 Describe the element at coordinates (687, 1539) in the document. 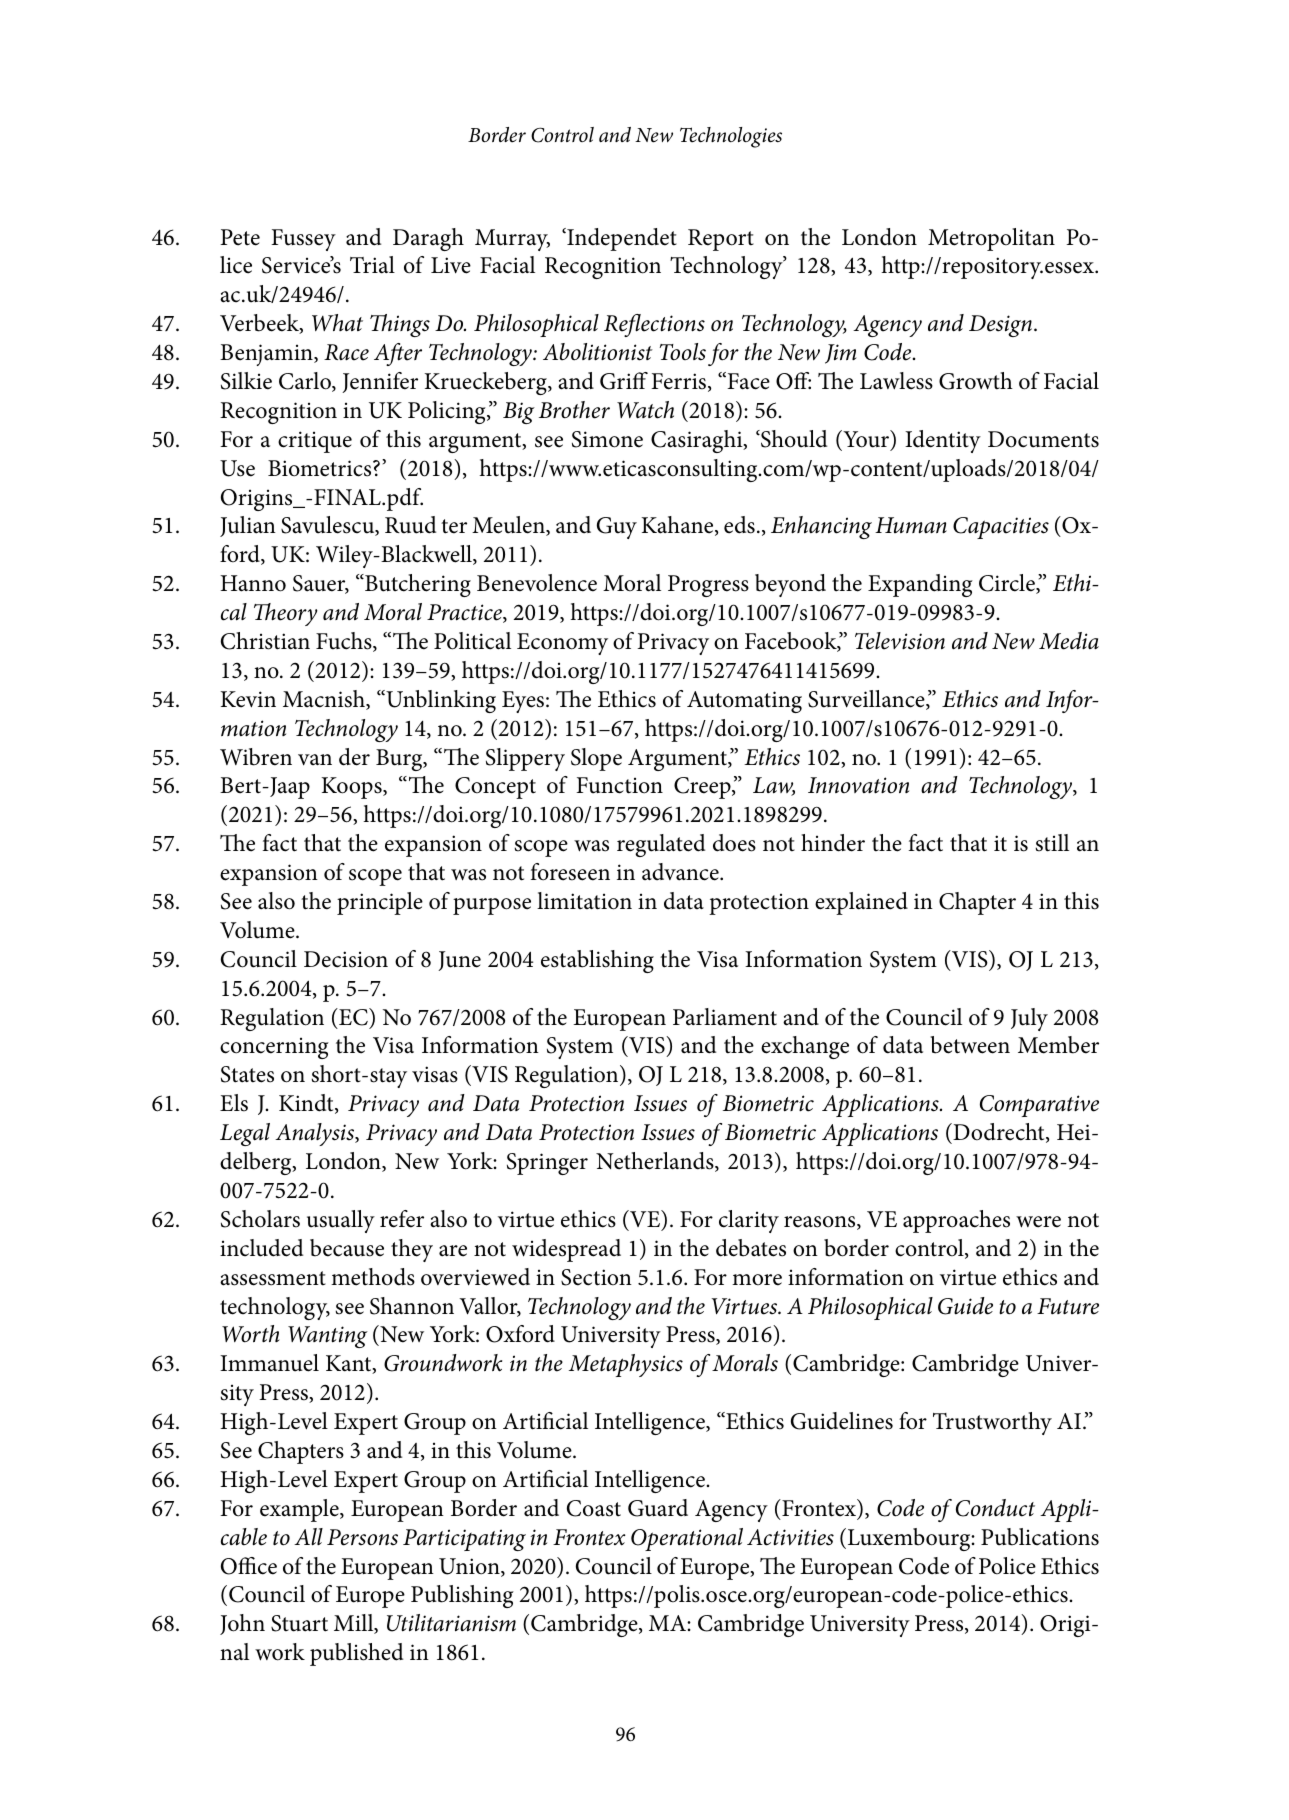

I see `Operational` at that location.
